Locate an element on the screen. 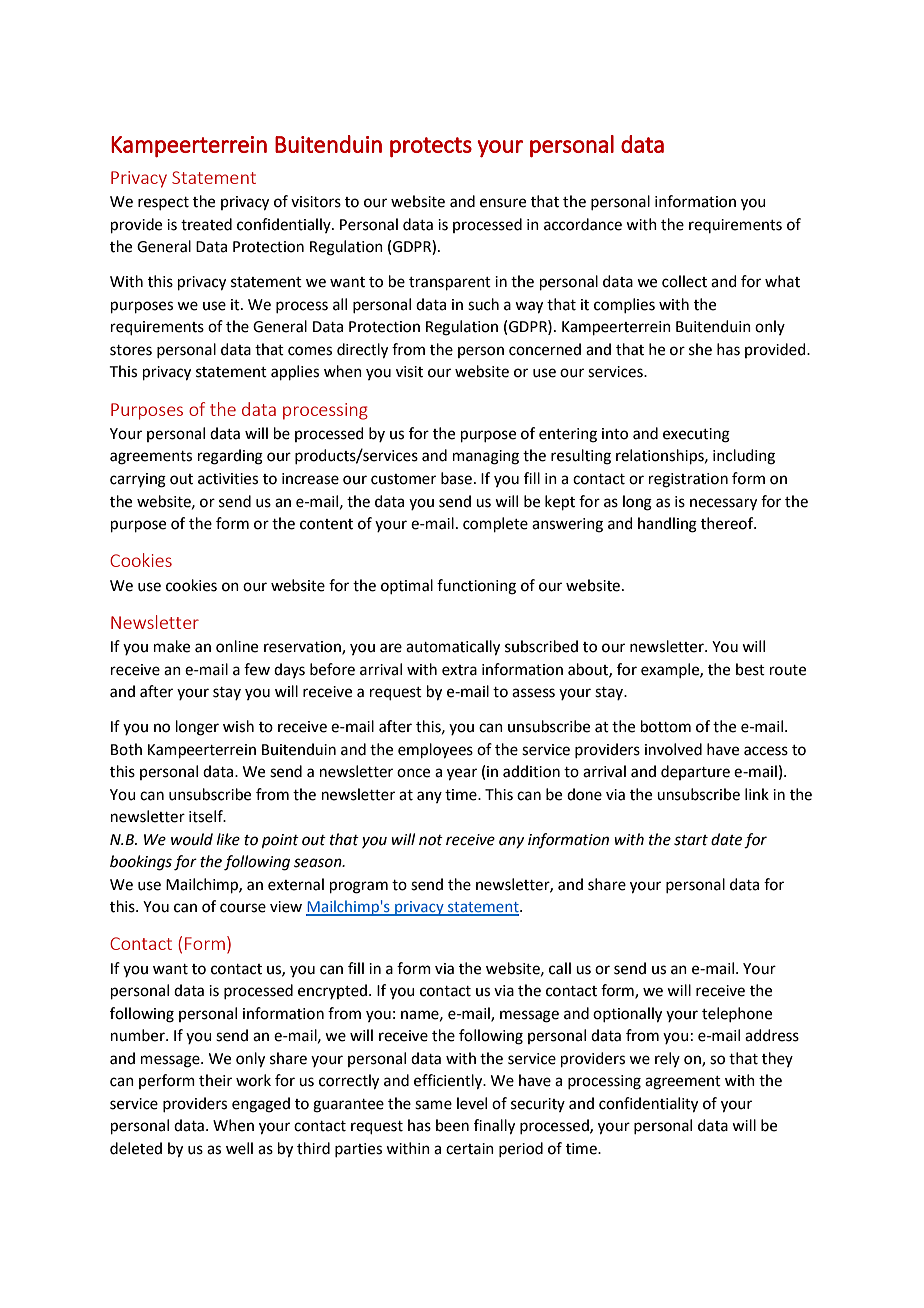 The height and width of the screenshot is (1308, 924). confidentiality is located at coordinates (648, 1105).
